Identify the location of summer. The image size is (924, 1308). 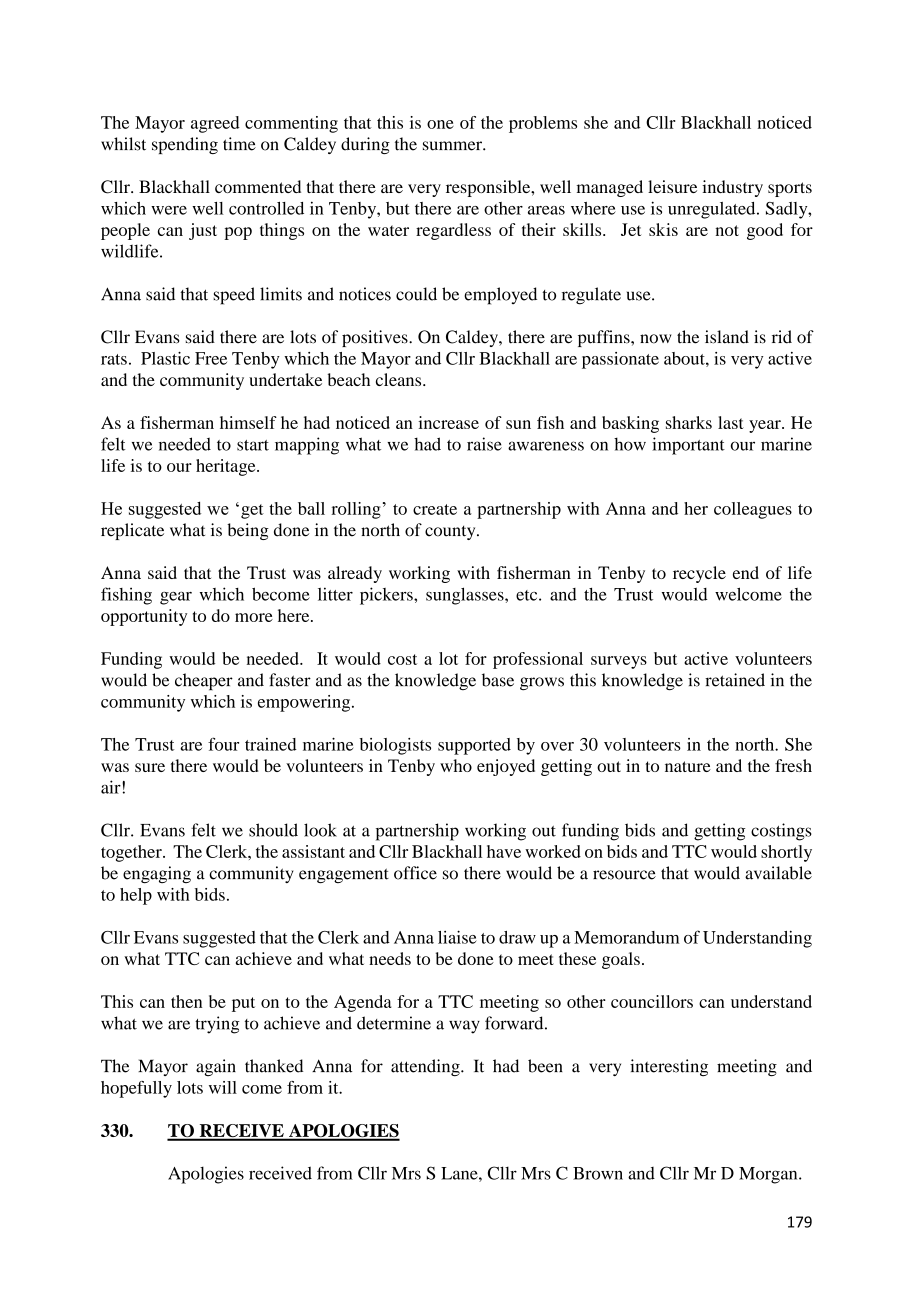
(453, 146).
